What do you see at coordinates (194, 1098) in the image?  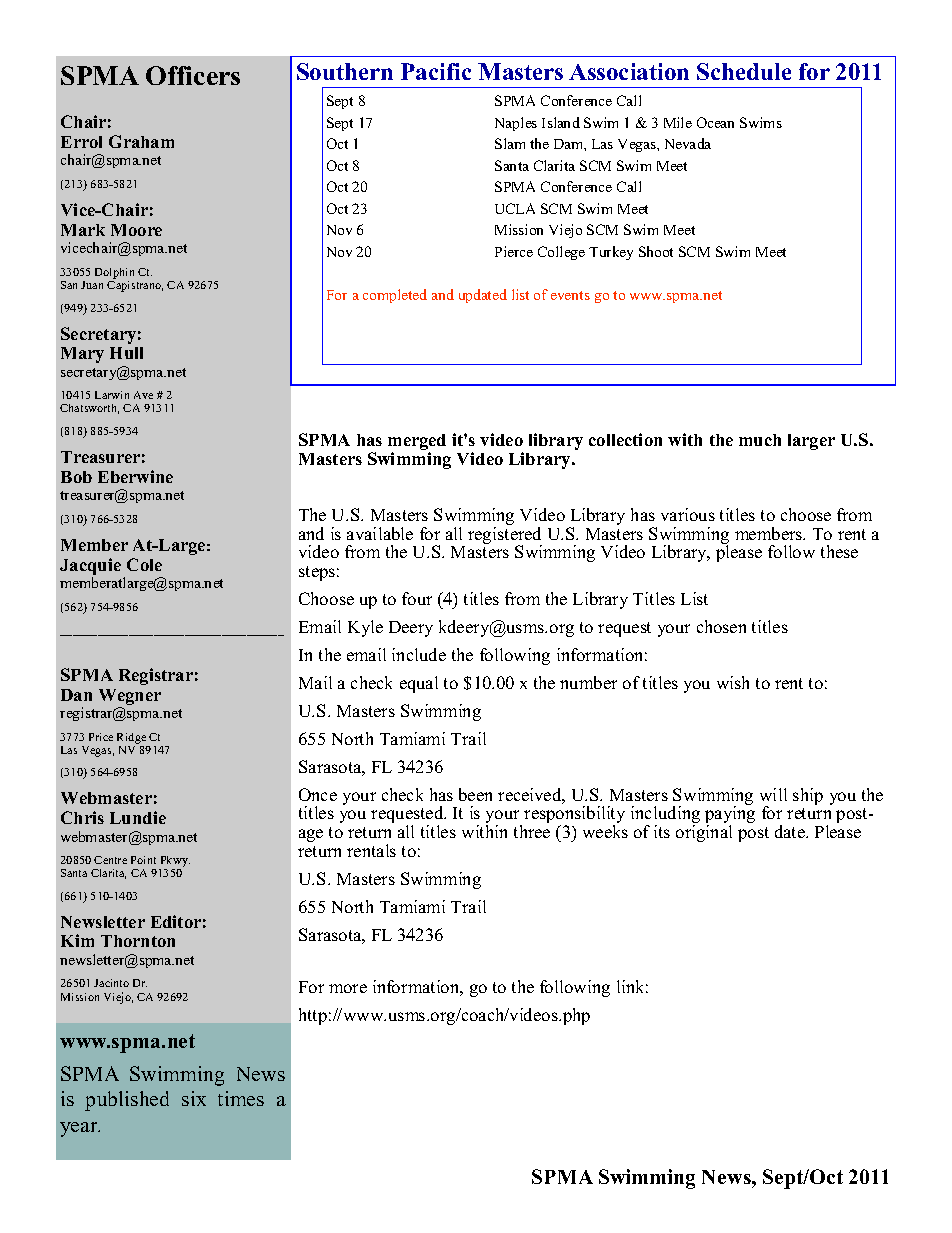 I see `six` at bounding box center [194, 1098].
